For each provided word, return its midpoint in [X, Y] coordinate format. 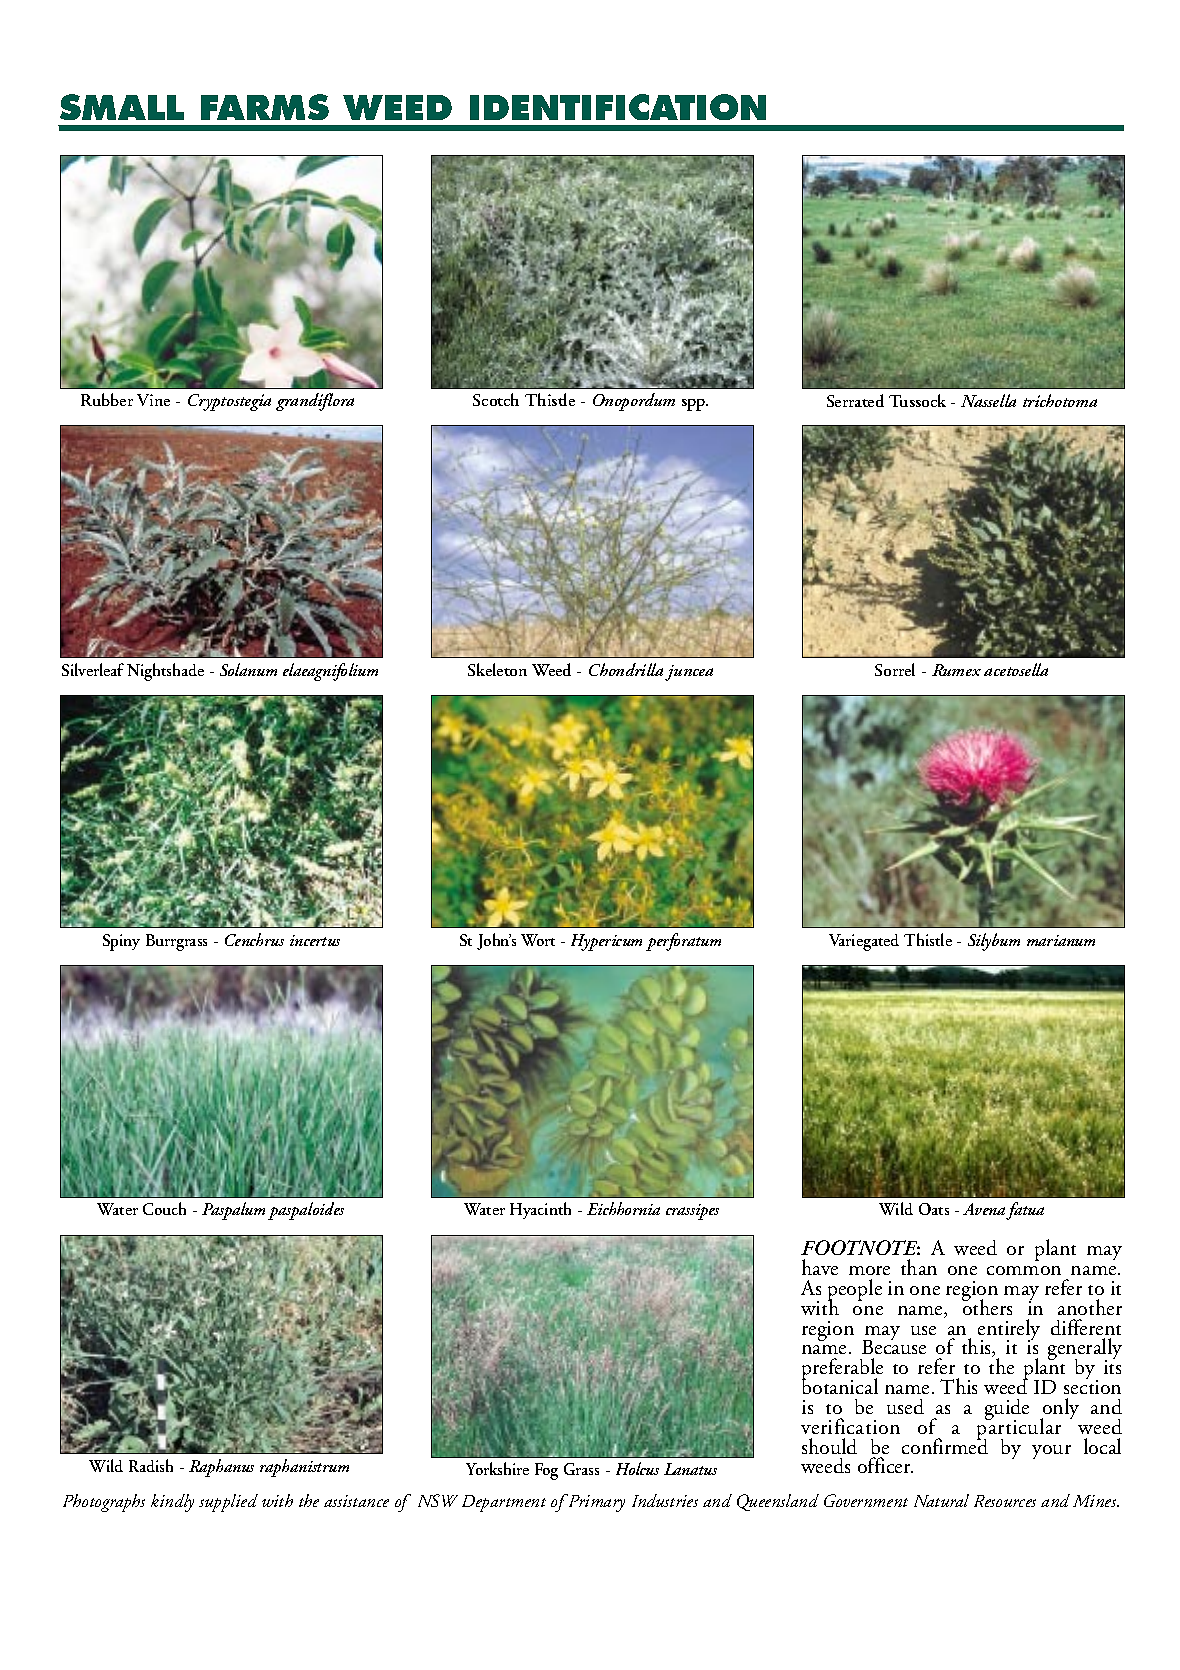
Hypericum [606, 942]
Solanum [248, 669]
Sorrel [895, 669]
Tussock [917, 400]
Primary [595, 1503]
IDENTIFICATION [618, 107]
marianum [1061, 940]
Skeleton [497, 669]
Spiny [121, 942]
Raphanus [221, 1468]
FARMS [265, 107]
